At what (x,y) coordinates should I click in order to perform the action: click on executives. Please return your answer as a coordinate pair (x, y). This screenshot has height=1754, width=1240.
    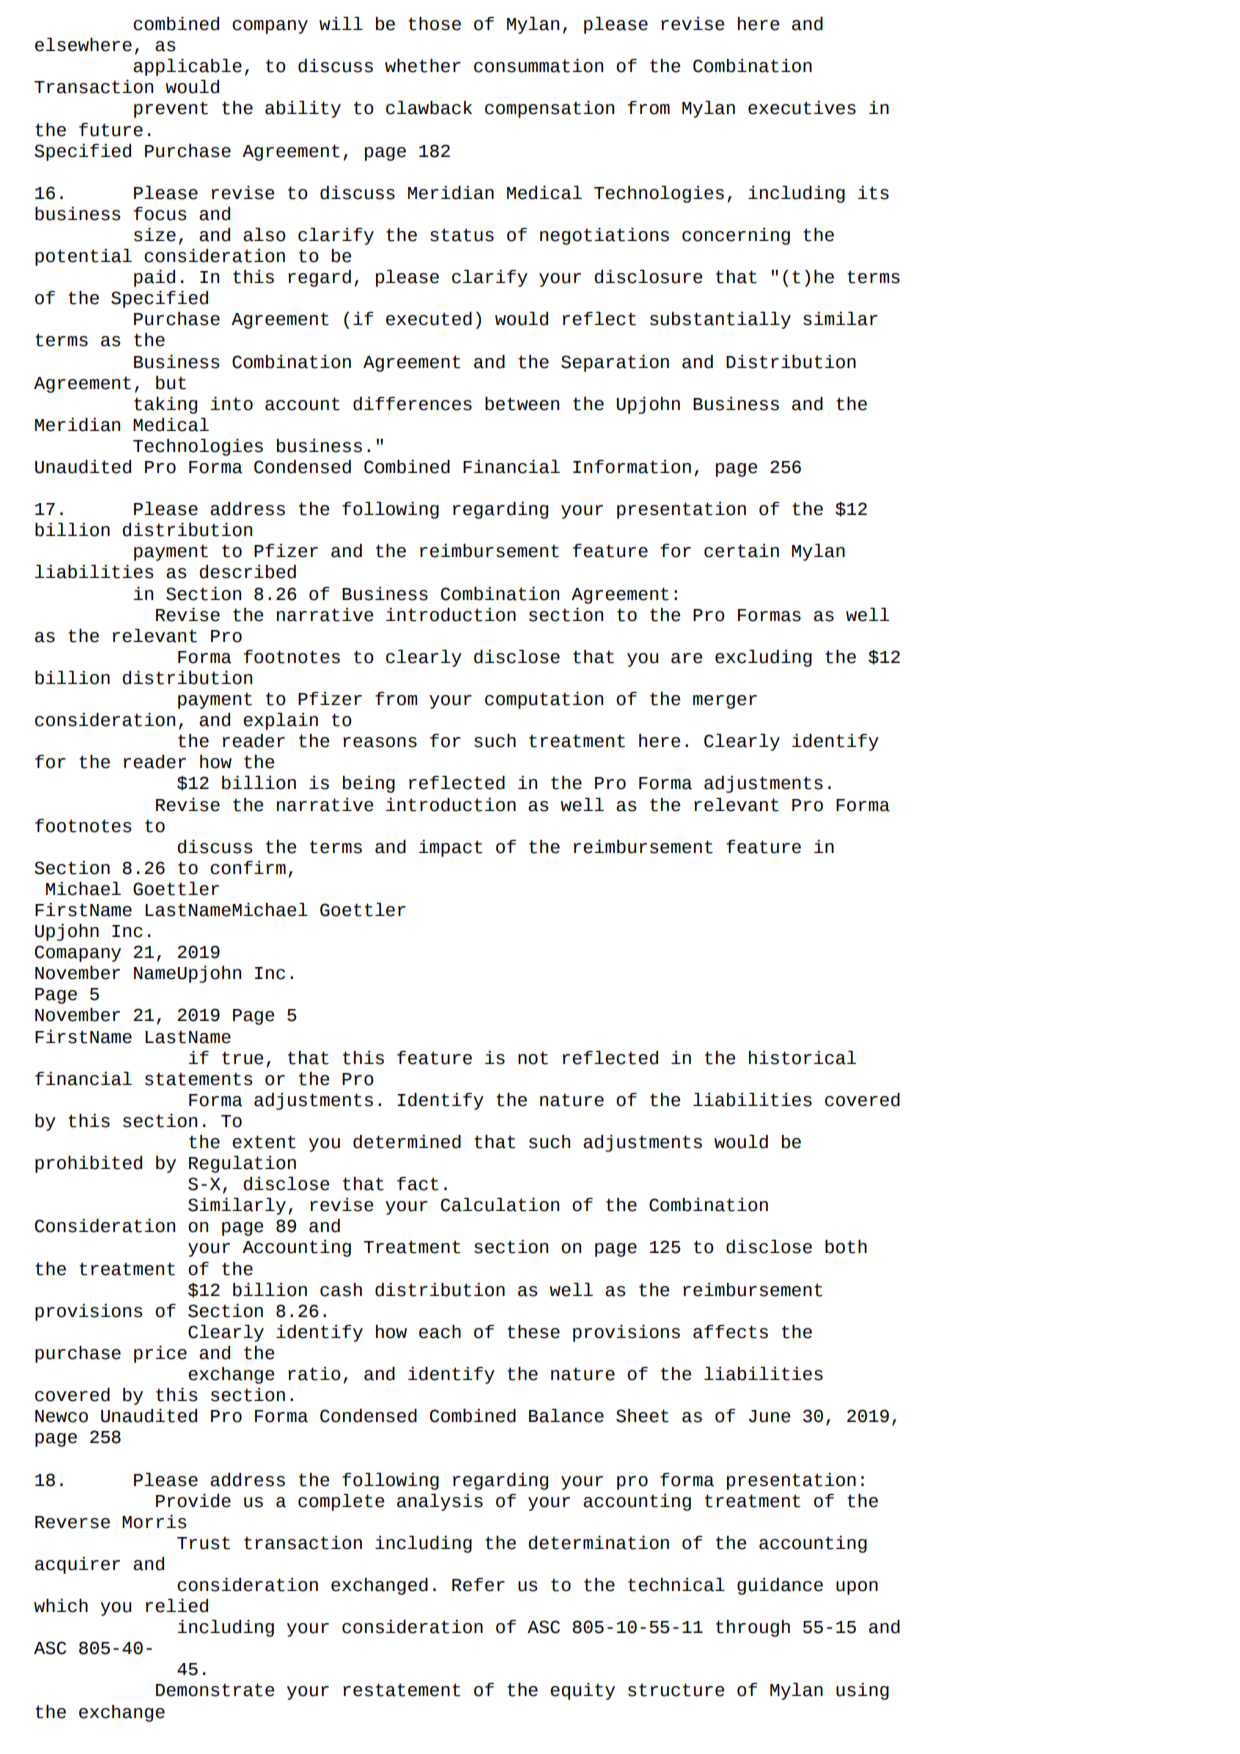
    Looking at the image, I should click on (802, 108).
